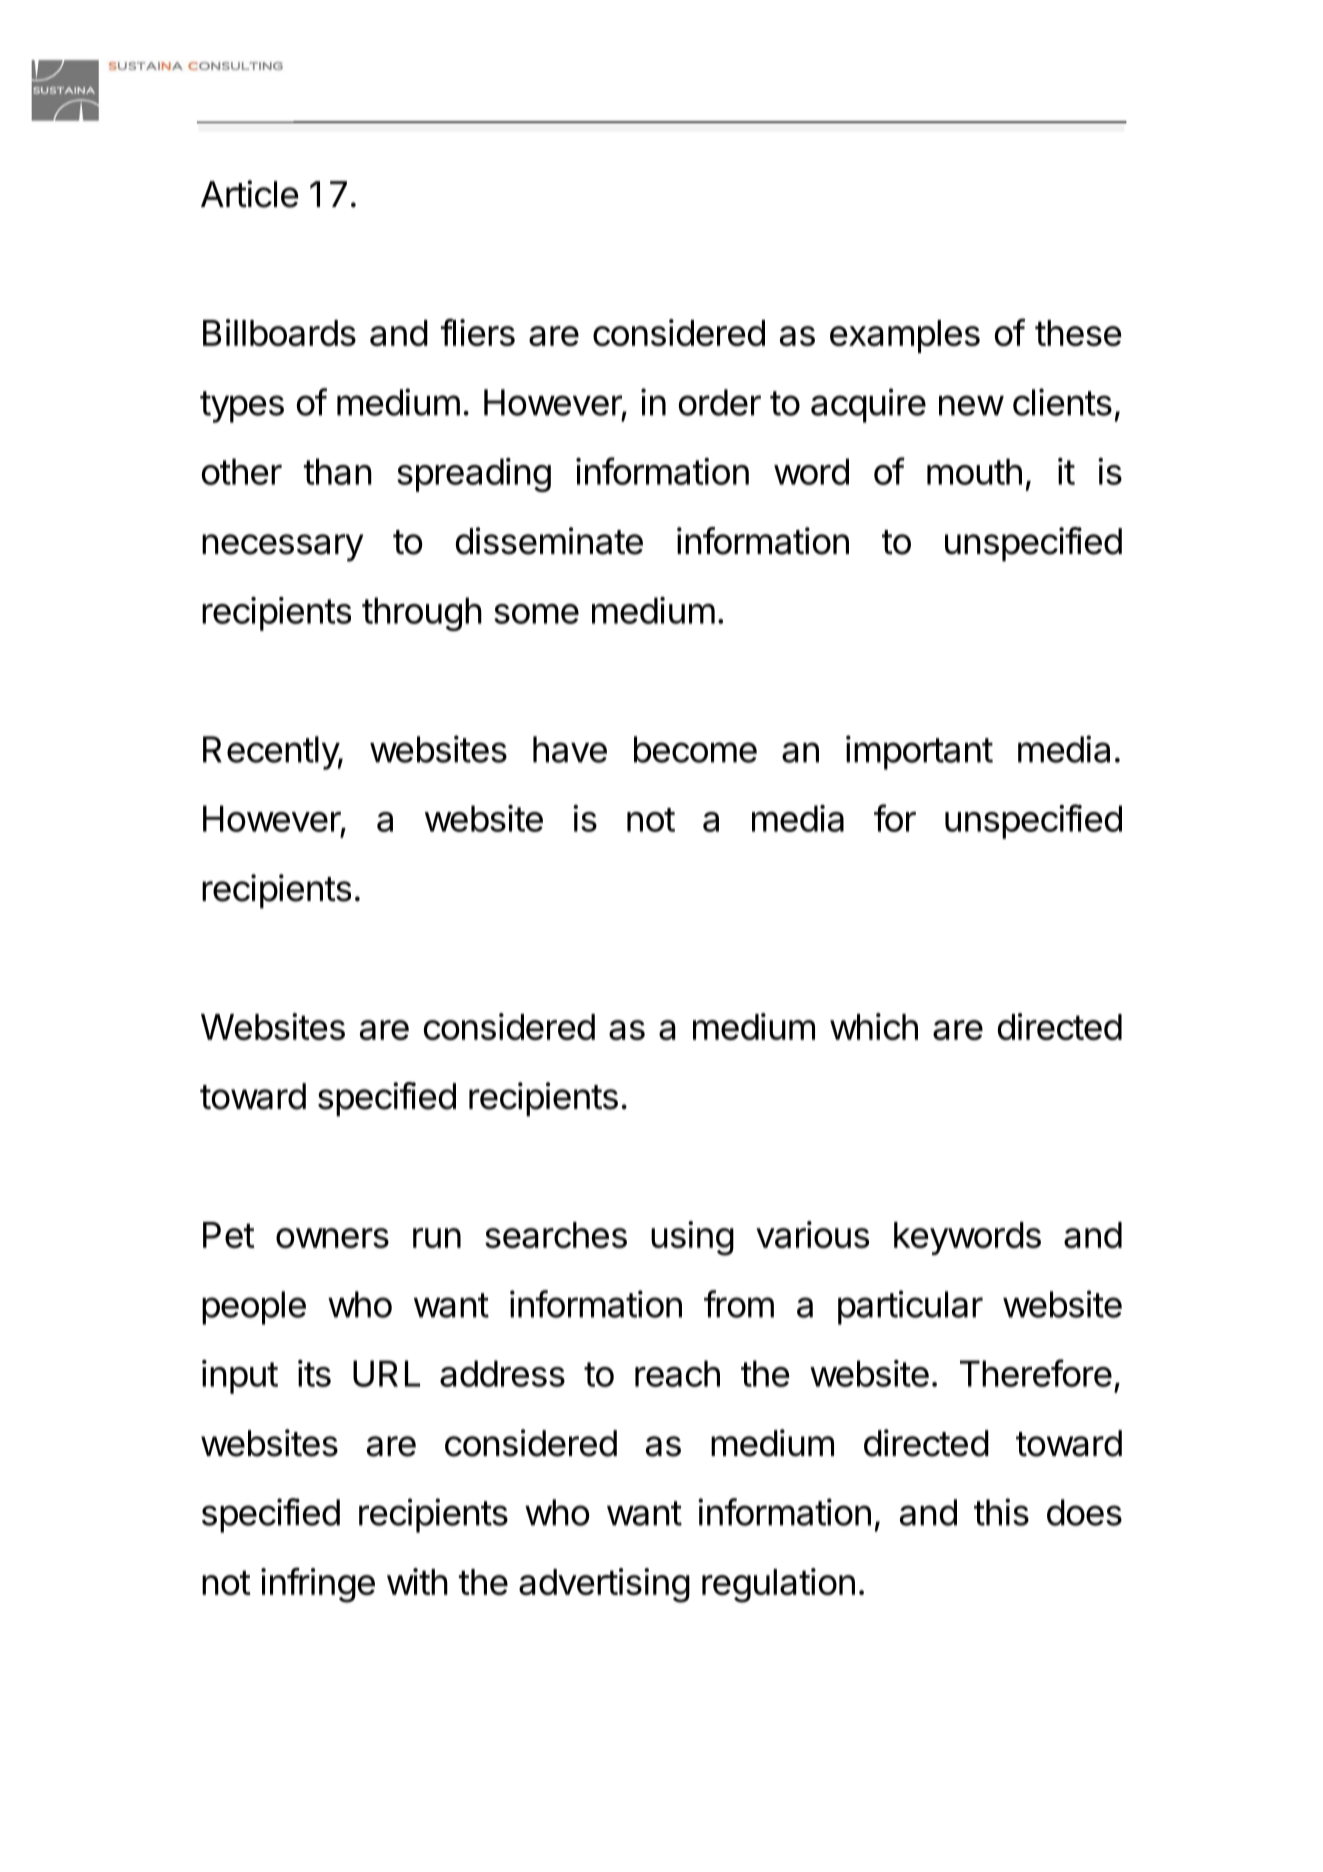 Image resolution: width=1323 pixels, height=1872 pixels. What do you see at coordinates (556, 1235) in the screenshot?
I see `searches` at bounding box center [556, 1235].
